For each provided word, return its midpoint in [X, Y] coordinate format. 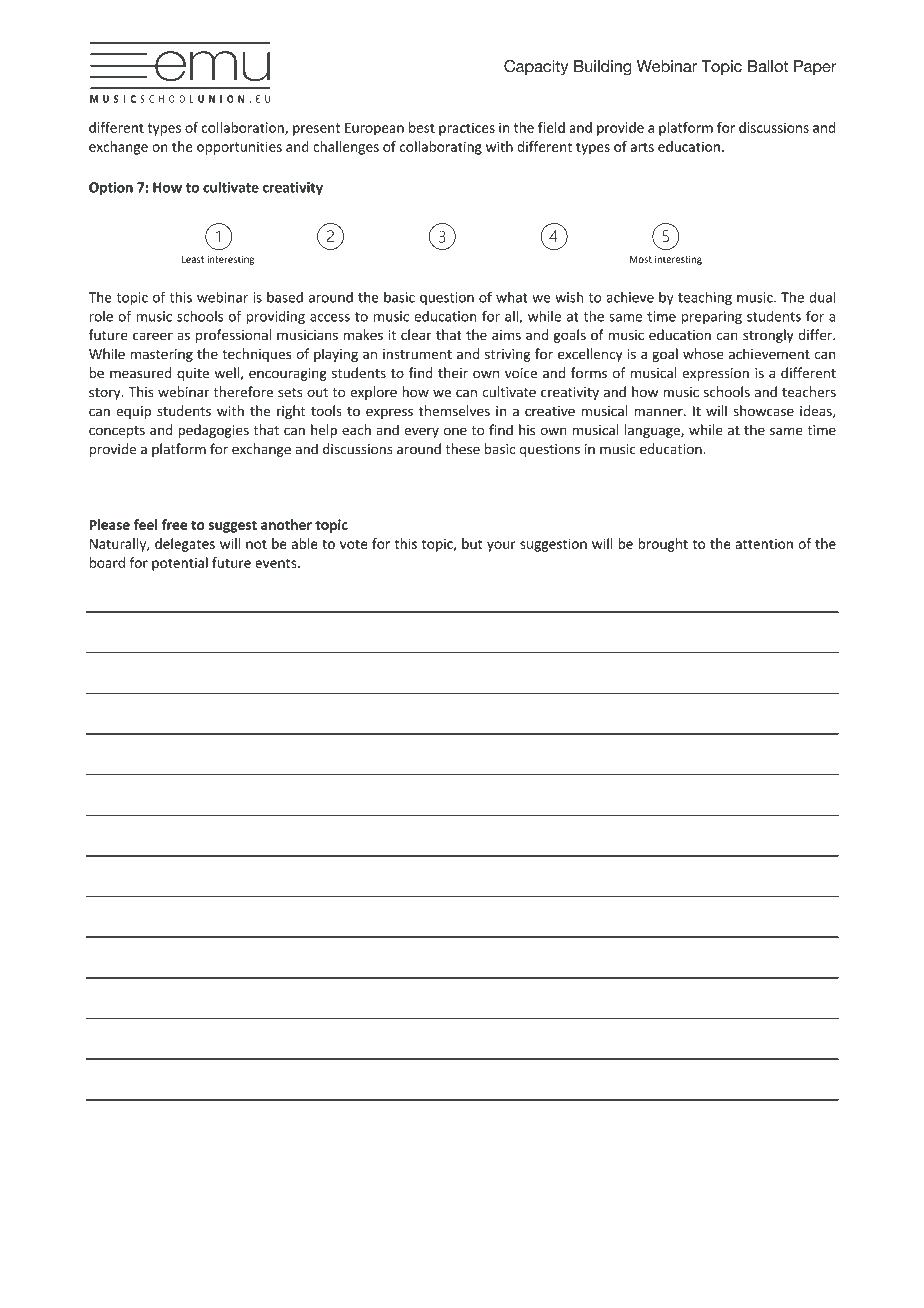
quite [193, 374]
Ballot [768, 66]
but [472, 543]
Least [193, 259]
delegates [185, 545]
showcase [763, 411]
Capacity [536, 68]
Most [641, 259]
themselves [454, 411]
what [512, 297]
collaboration [244, 128]
